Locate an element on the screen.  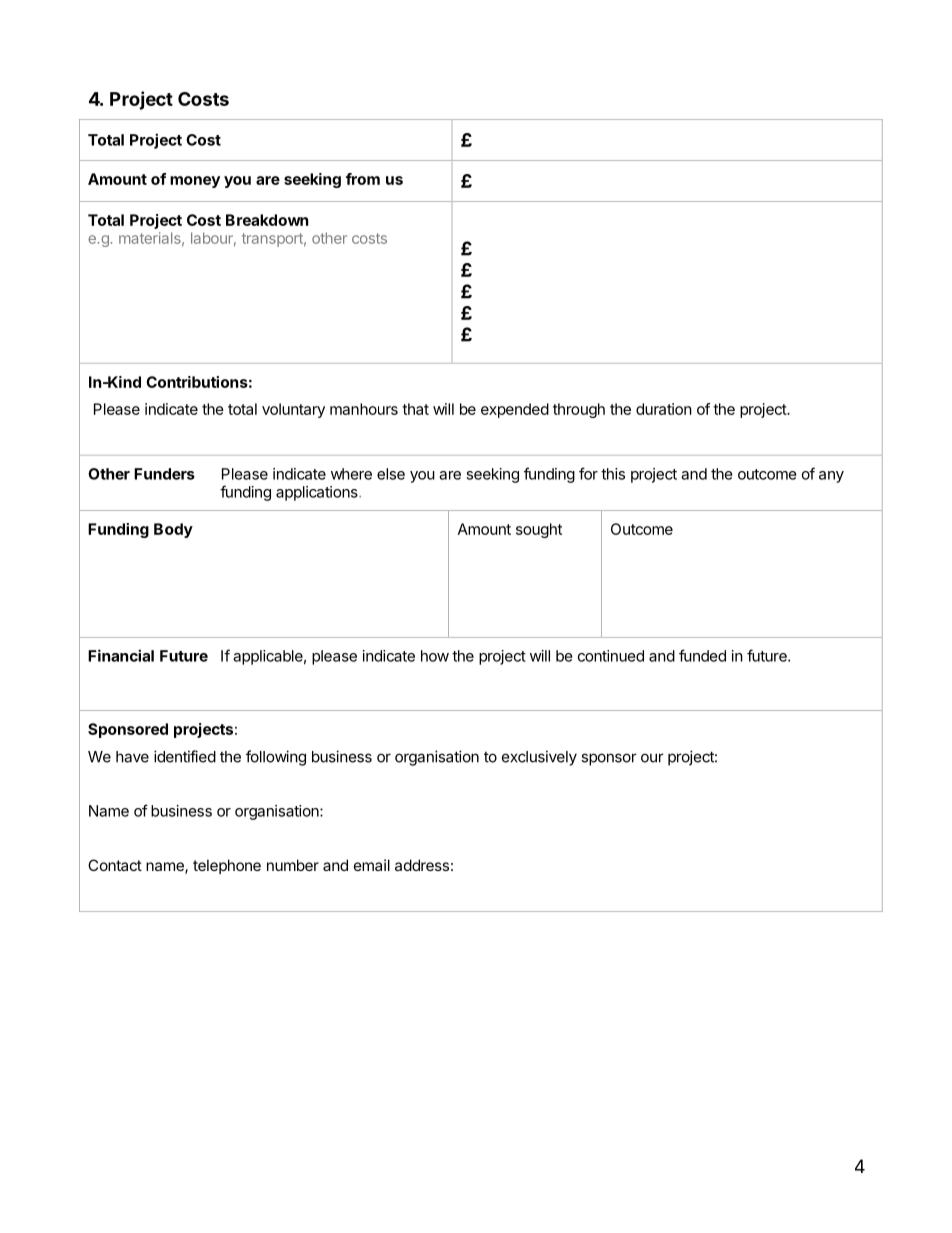
voluntary is located at coordinates (293, 410).
